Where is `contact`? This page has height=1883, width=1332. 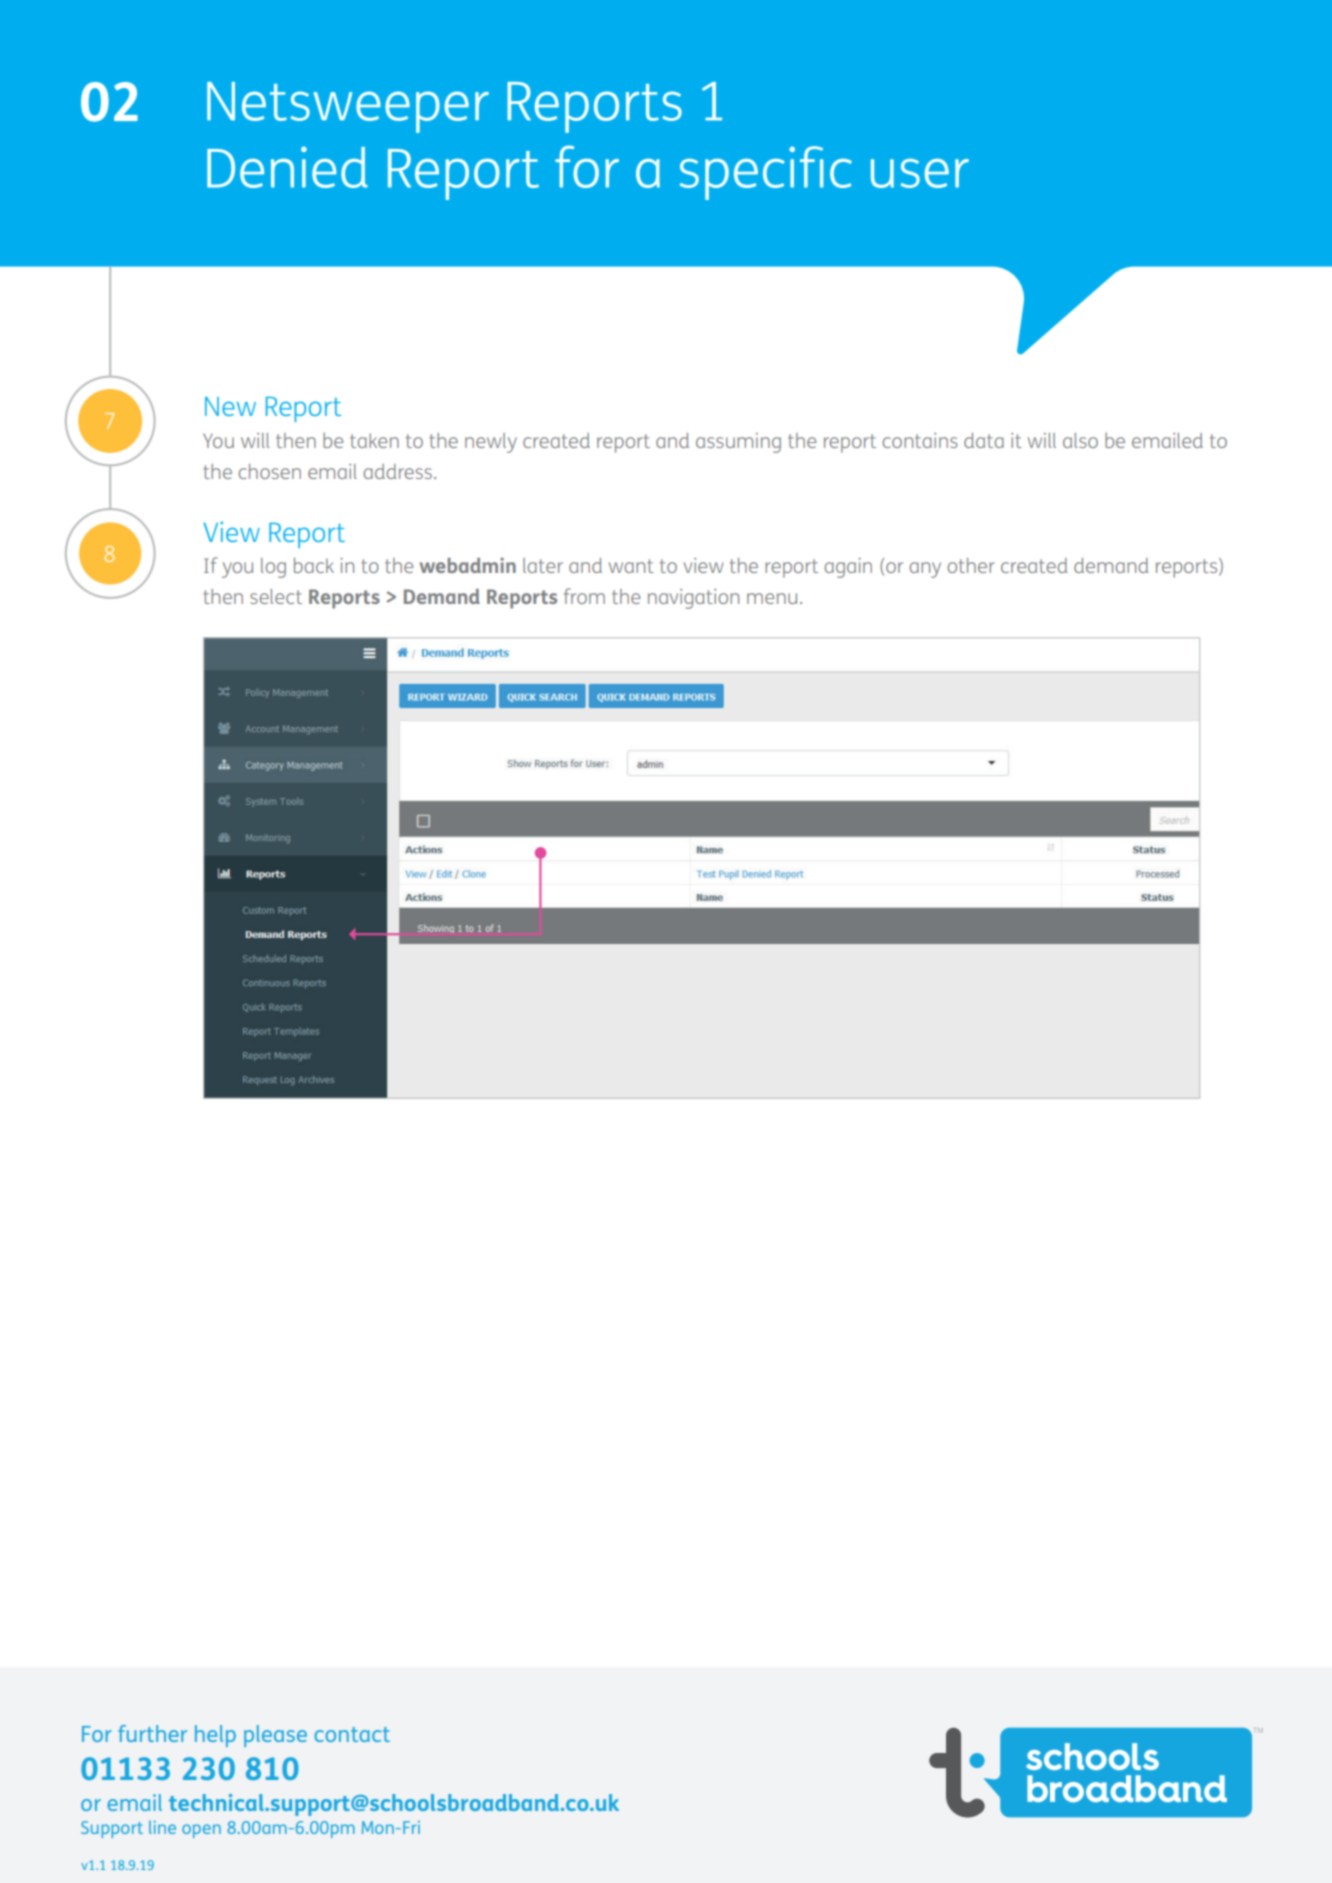
contact is located at coordinates (352, 1734).
